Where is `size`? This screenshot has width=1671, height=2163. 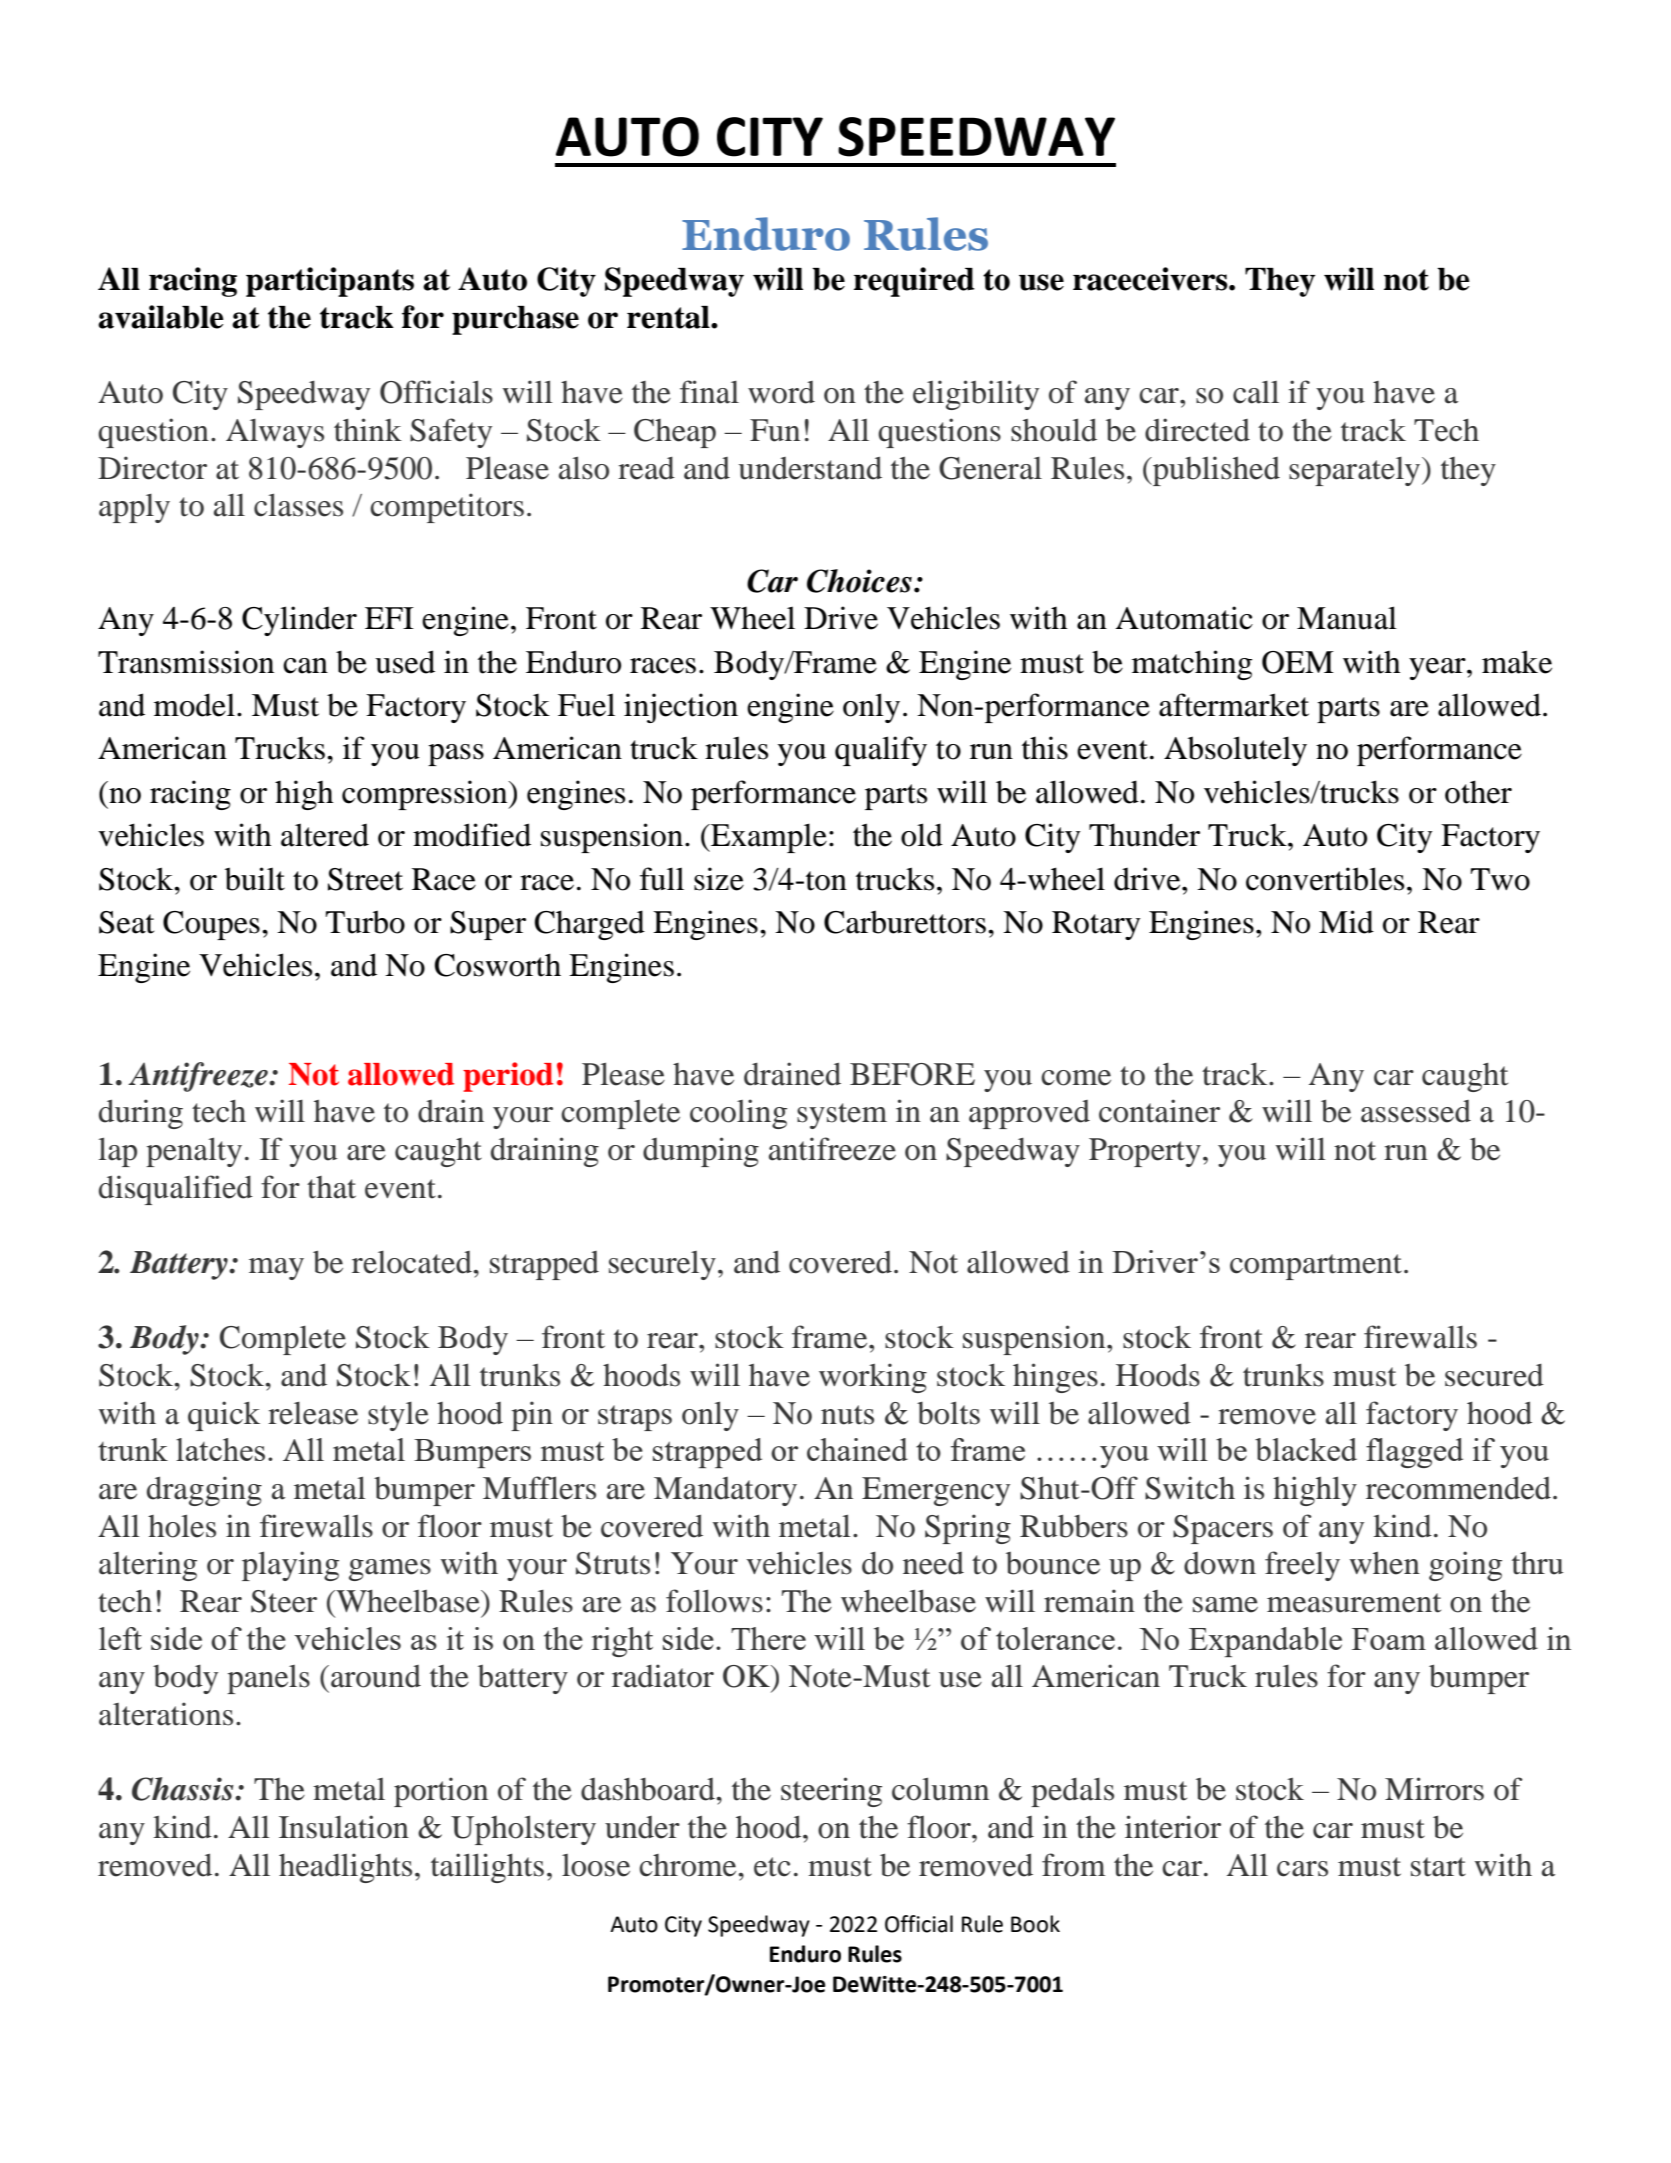
size is located at coordinates (719, 879).
